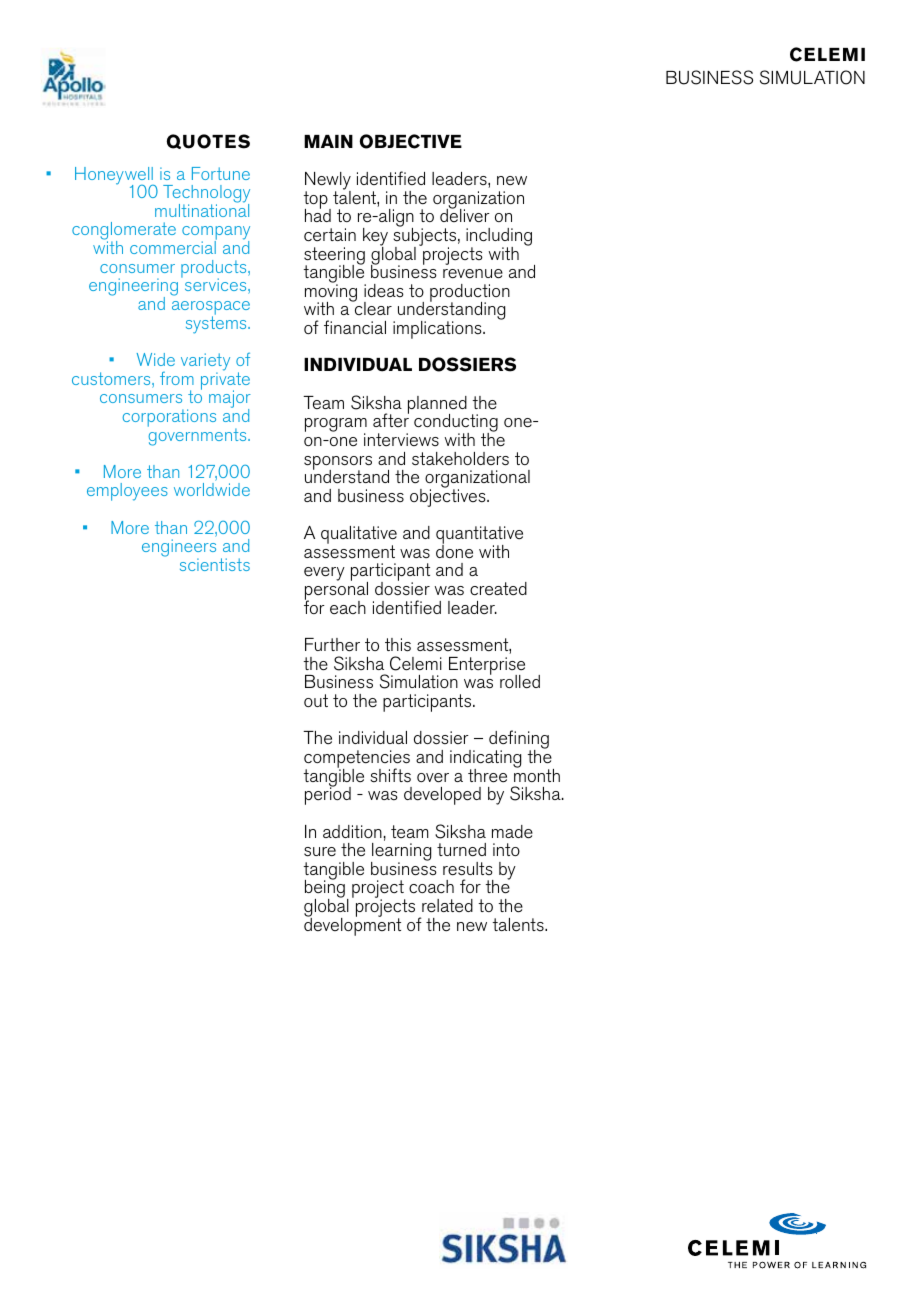  Describe the element at coordinates (328, 182) in the image. I see `Newly` at that location.
